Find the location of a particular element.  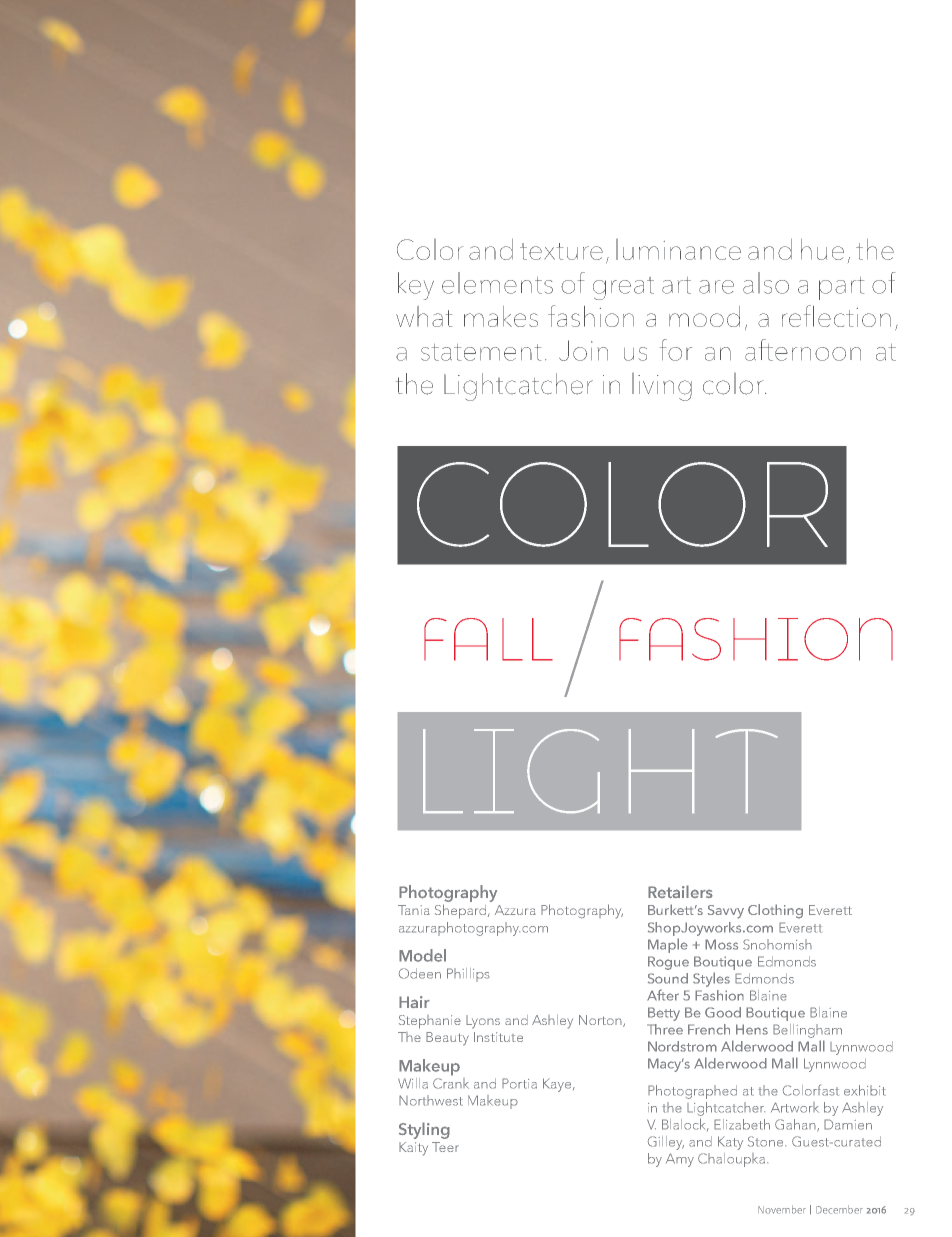

Retailers is located at coordinates (680, 891).
